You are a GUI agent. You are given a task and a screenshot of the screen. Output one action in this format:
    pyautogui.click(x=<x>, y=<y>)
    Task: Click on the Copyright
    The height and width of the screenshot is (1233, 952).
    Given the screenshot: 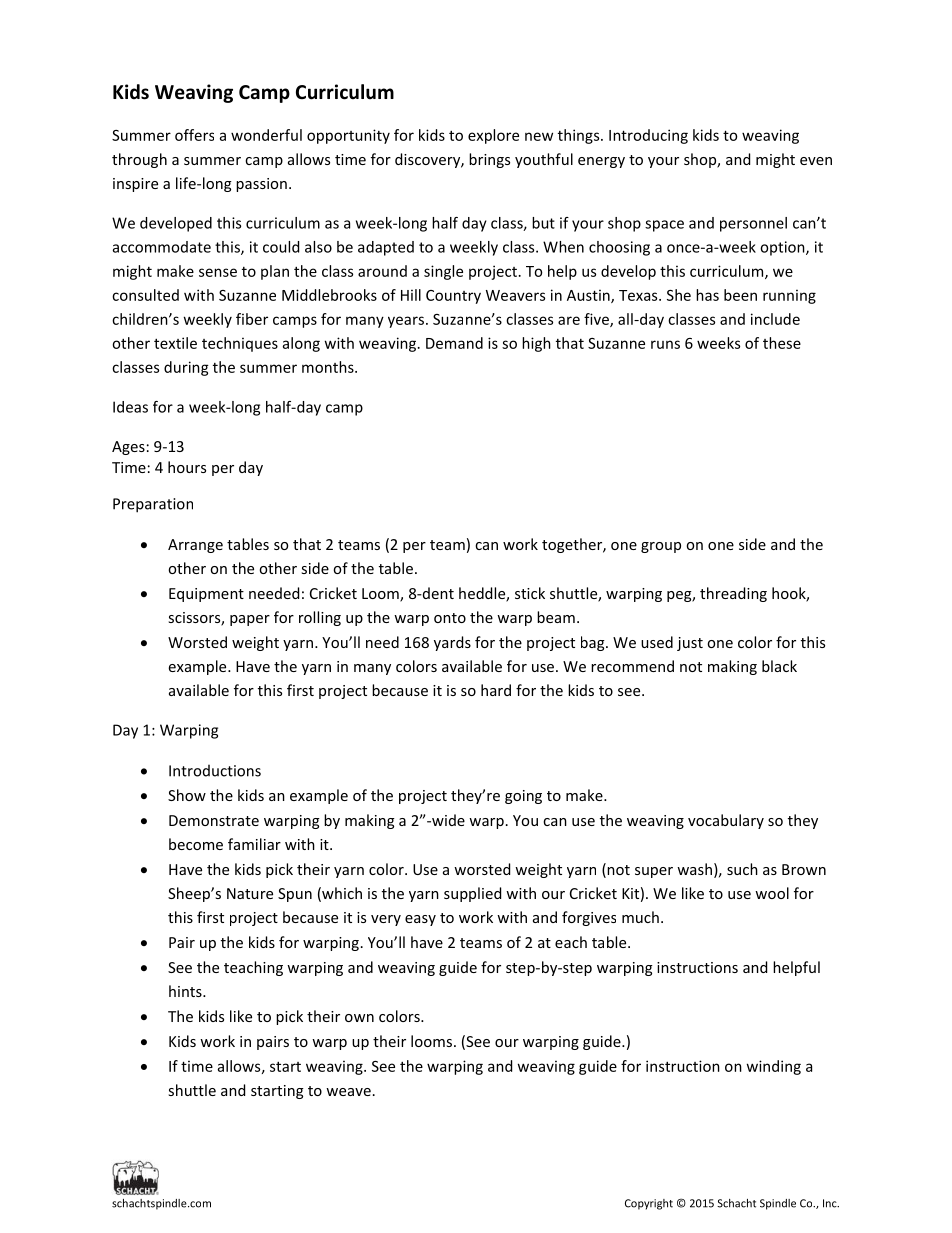 What is the action you would take?
    pyautogui.click(x=649, y=1204)
